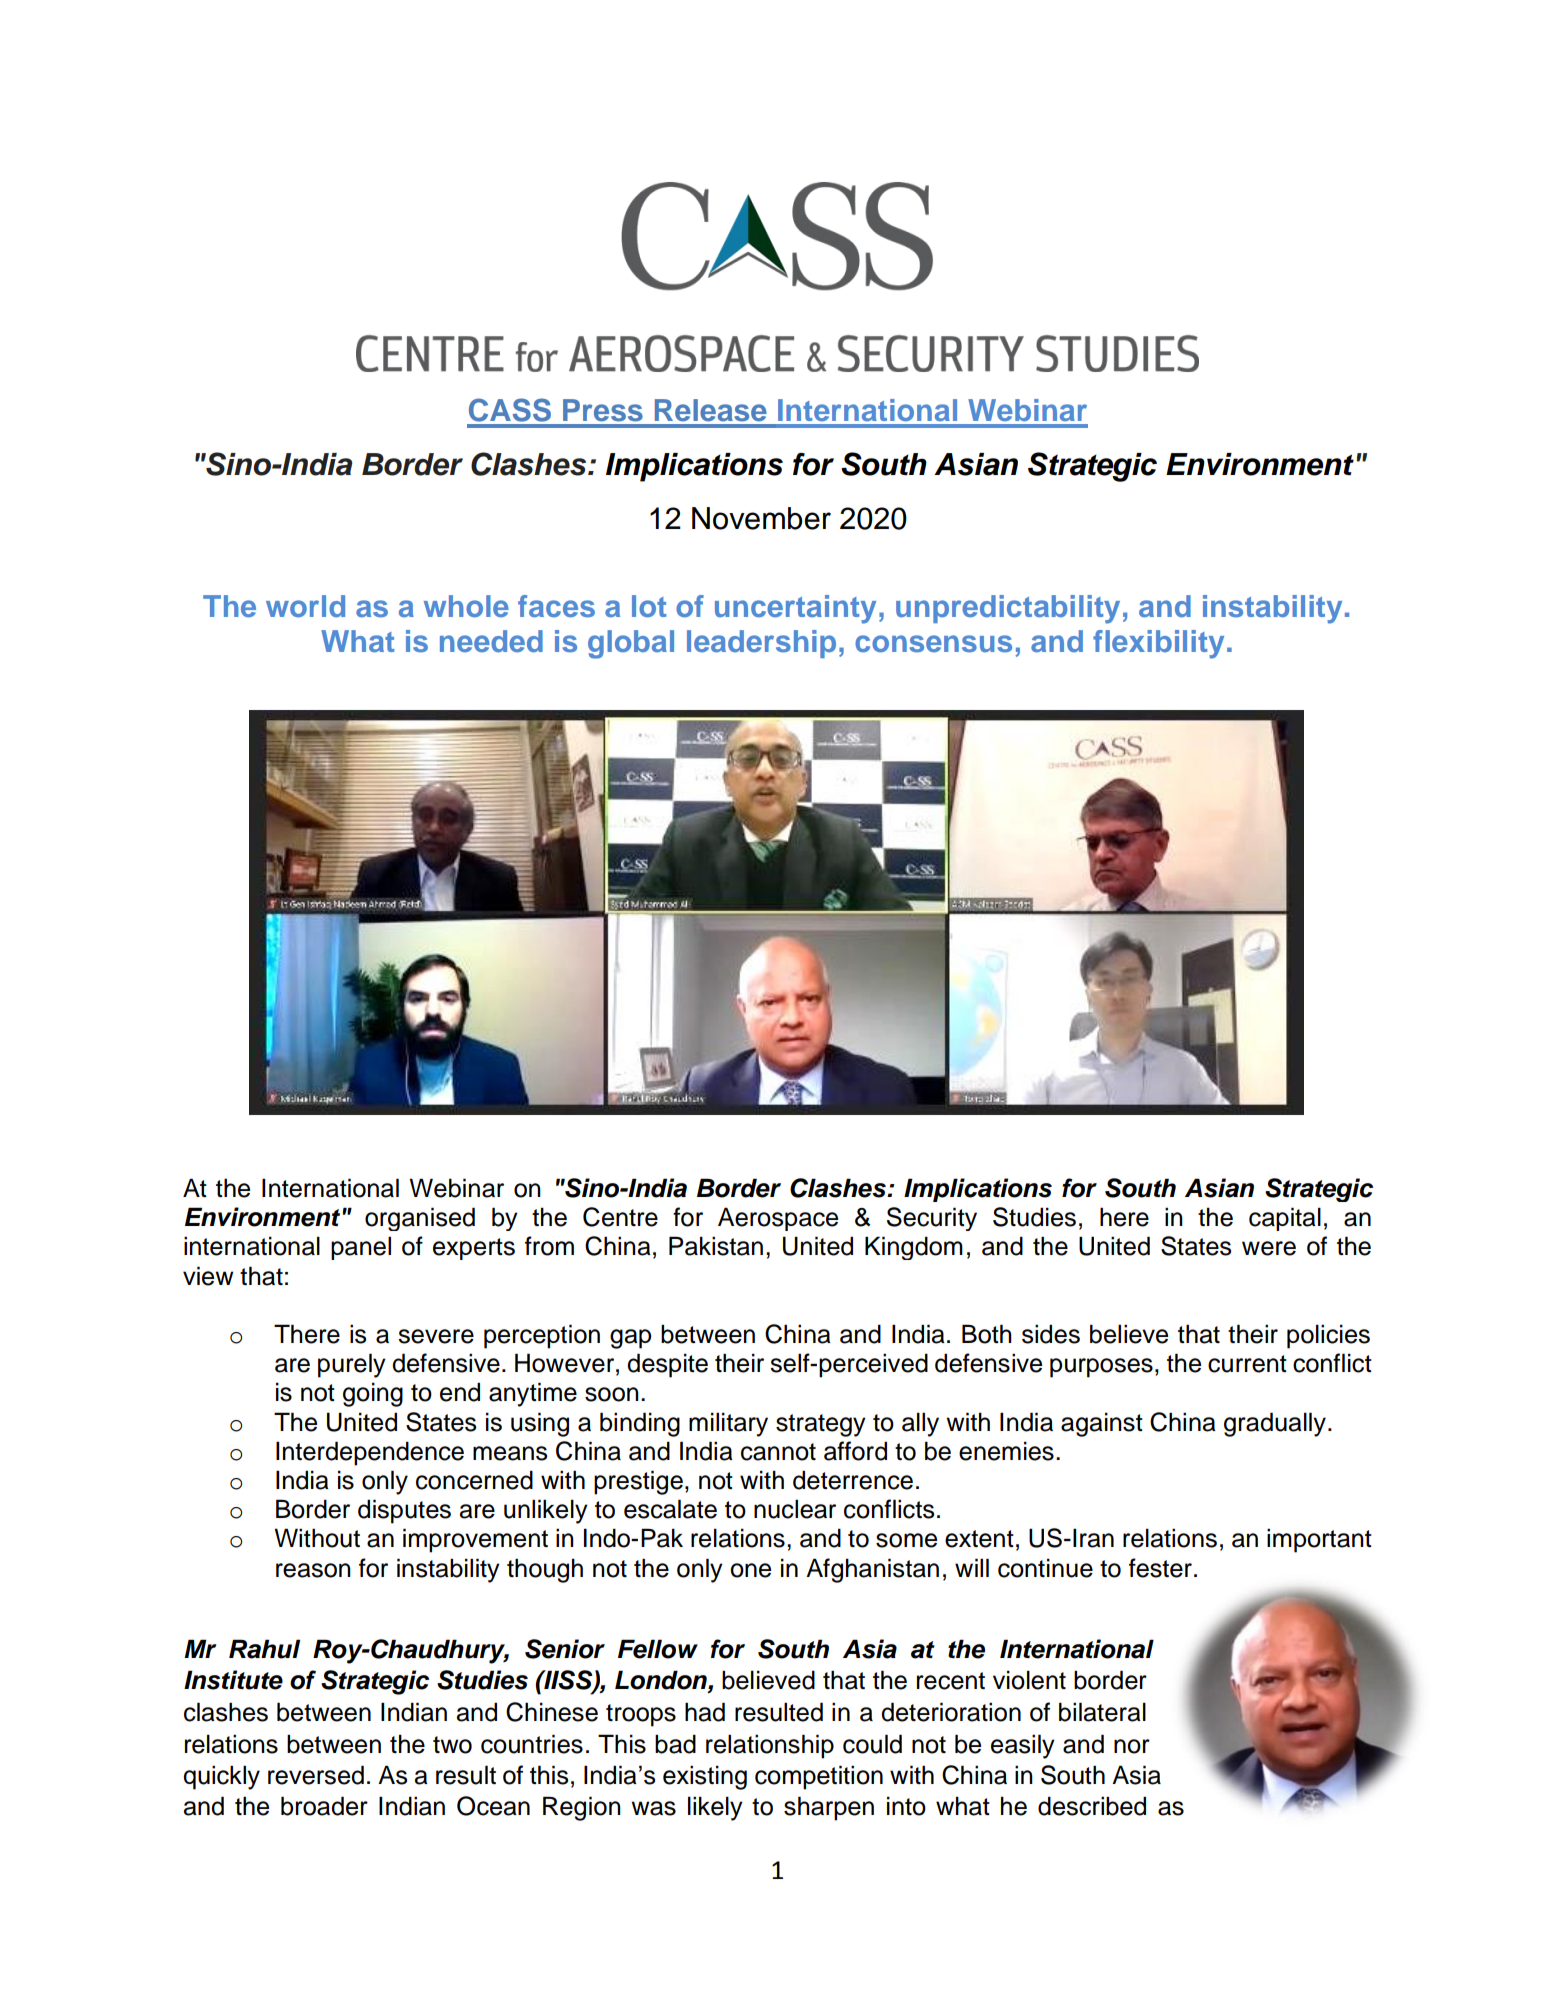  Describe the element at coordinates (1158, 644) in the document. I see `flexibility` at that location.
